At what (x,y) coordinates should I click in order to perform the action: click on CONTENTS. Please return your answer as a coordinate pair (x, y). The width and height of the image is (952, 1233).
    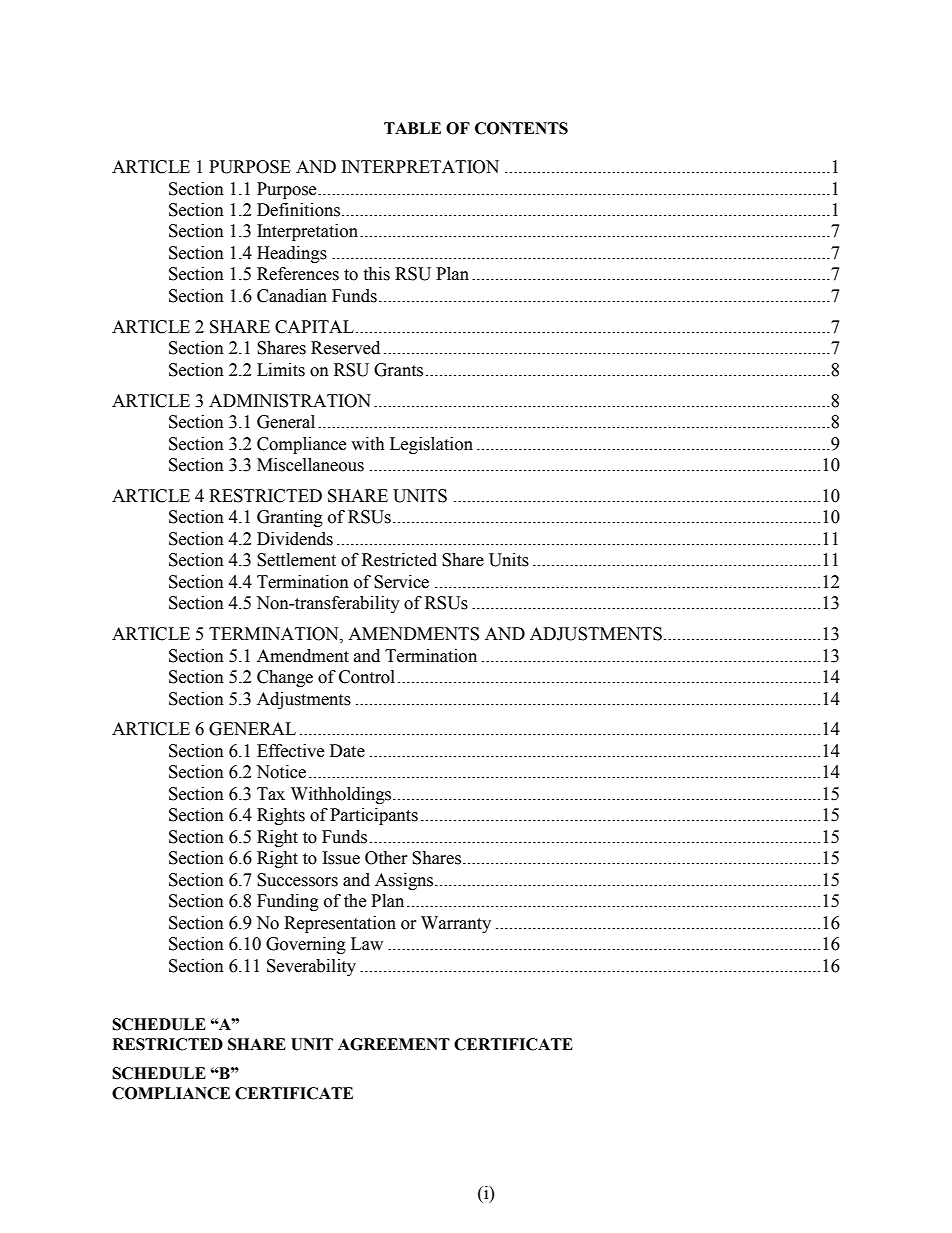
    Looking at the image, I should click on (521, 128).
